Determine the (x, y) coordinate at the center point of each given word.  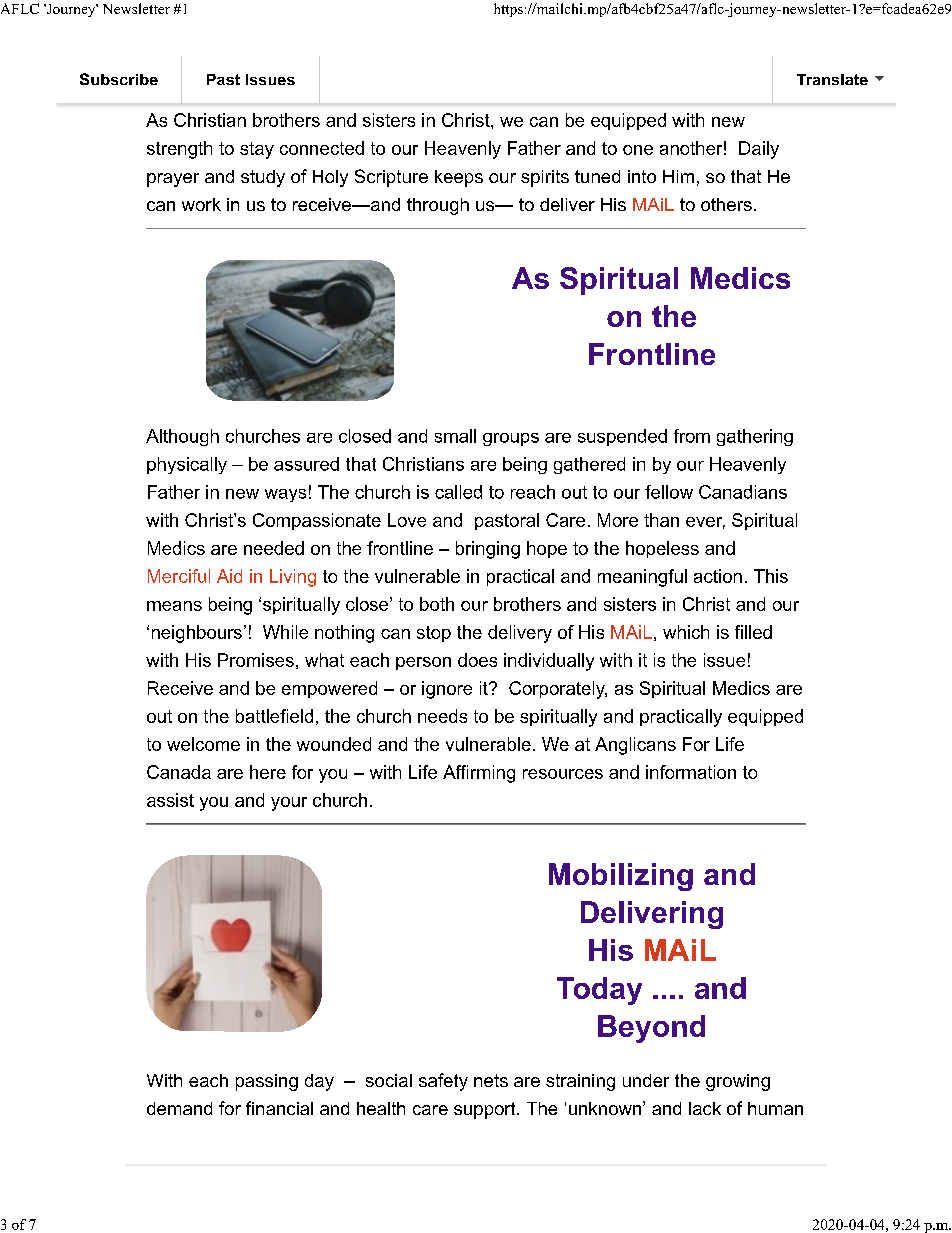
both (437, 604)
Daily (759, 150)
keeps (459, 178)
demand (179, 1108)
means (174, 606)
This (771, 576)
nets (491, 1080)
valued (163, 92)
